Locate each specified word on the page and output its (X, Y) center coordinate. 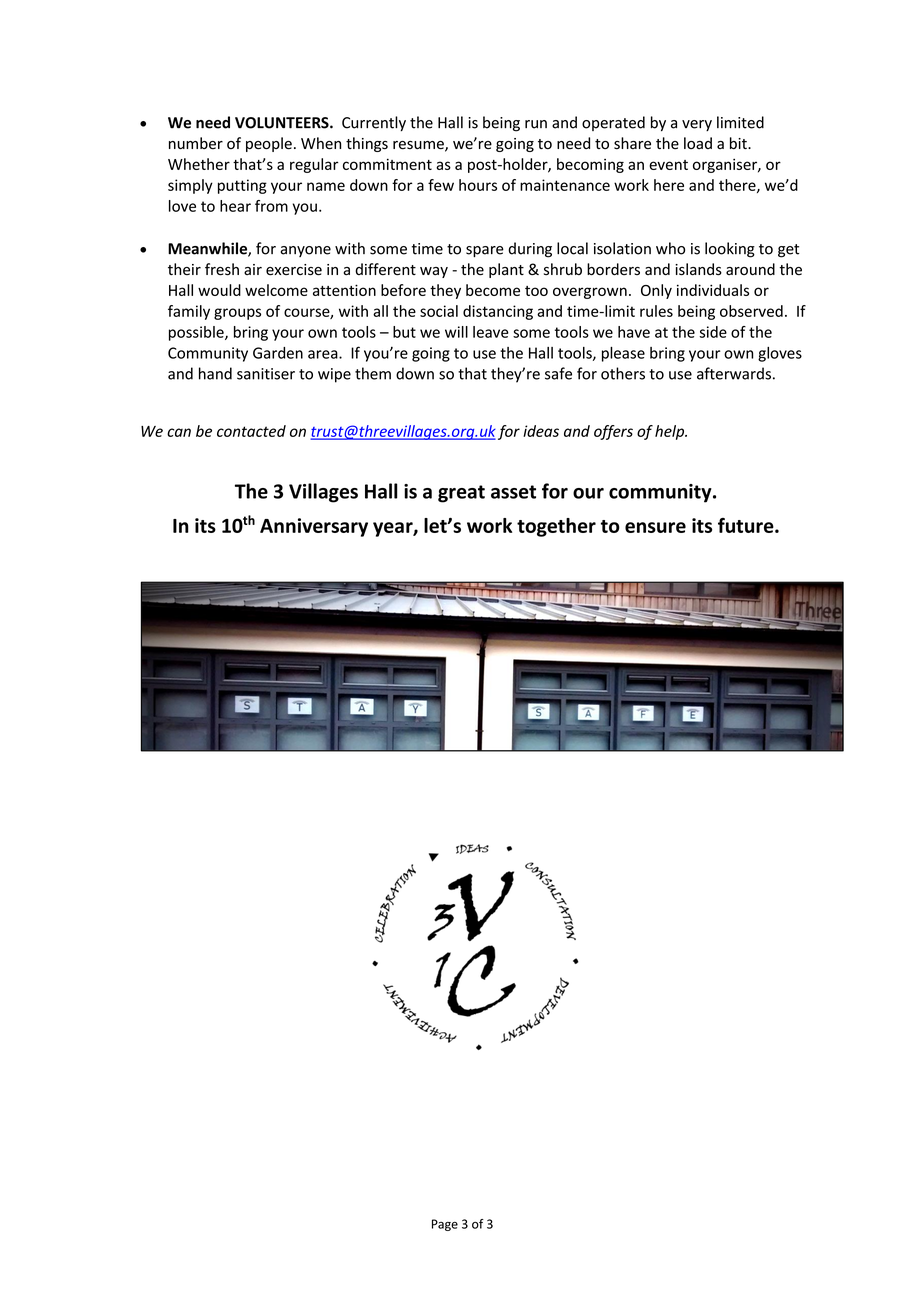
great (461, 494)
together (556, 527)
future (747, 525)
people (269, 144)
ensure (655, 527)
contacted (251, 431)
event (668, 165)
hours (478, 185)
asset (513, 492)
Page (445, 1225)
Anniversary (314, 527)
